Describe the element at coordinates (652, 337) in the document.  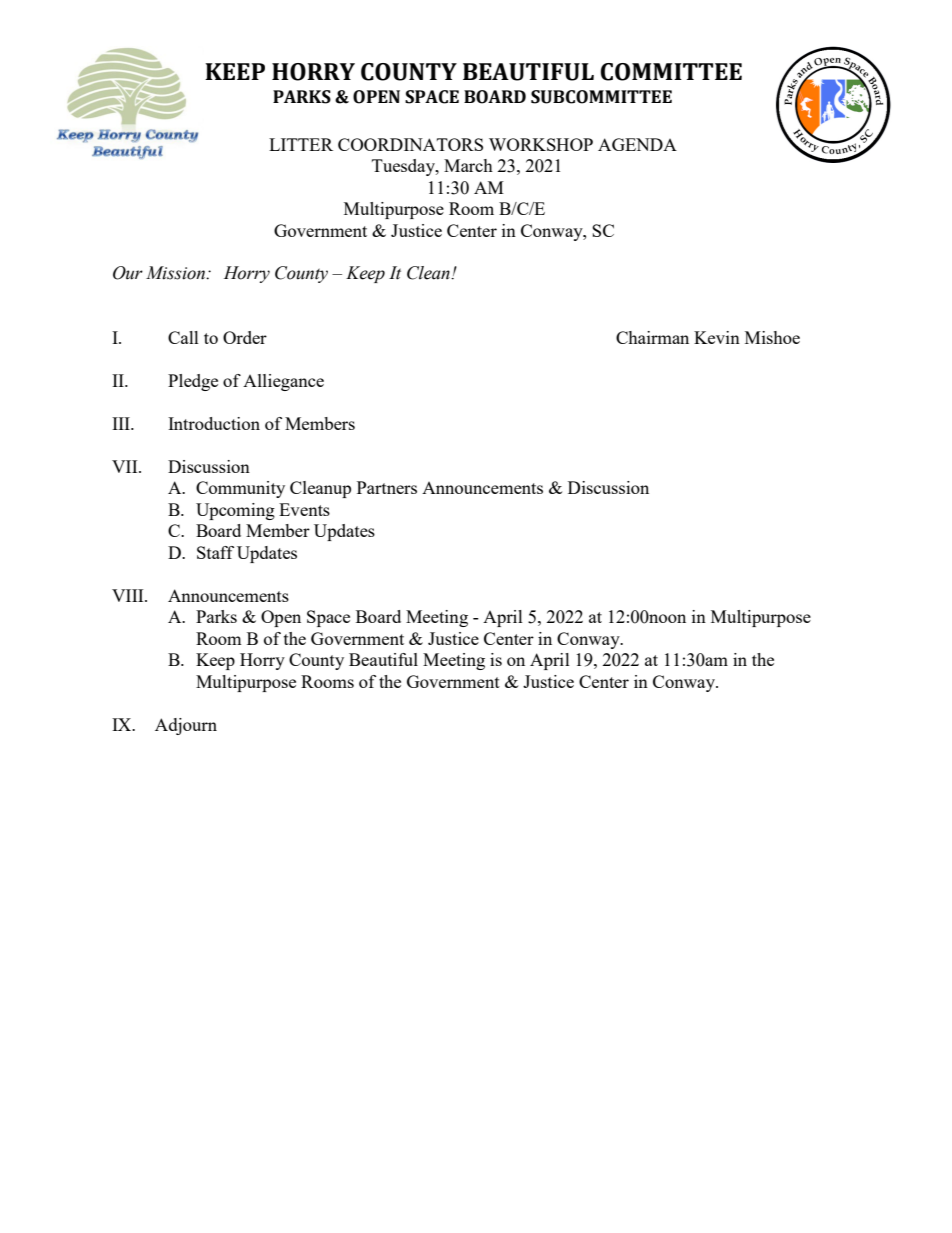
I see `Chairman` at that location.
